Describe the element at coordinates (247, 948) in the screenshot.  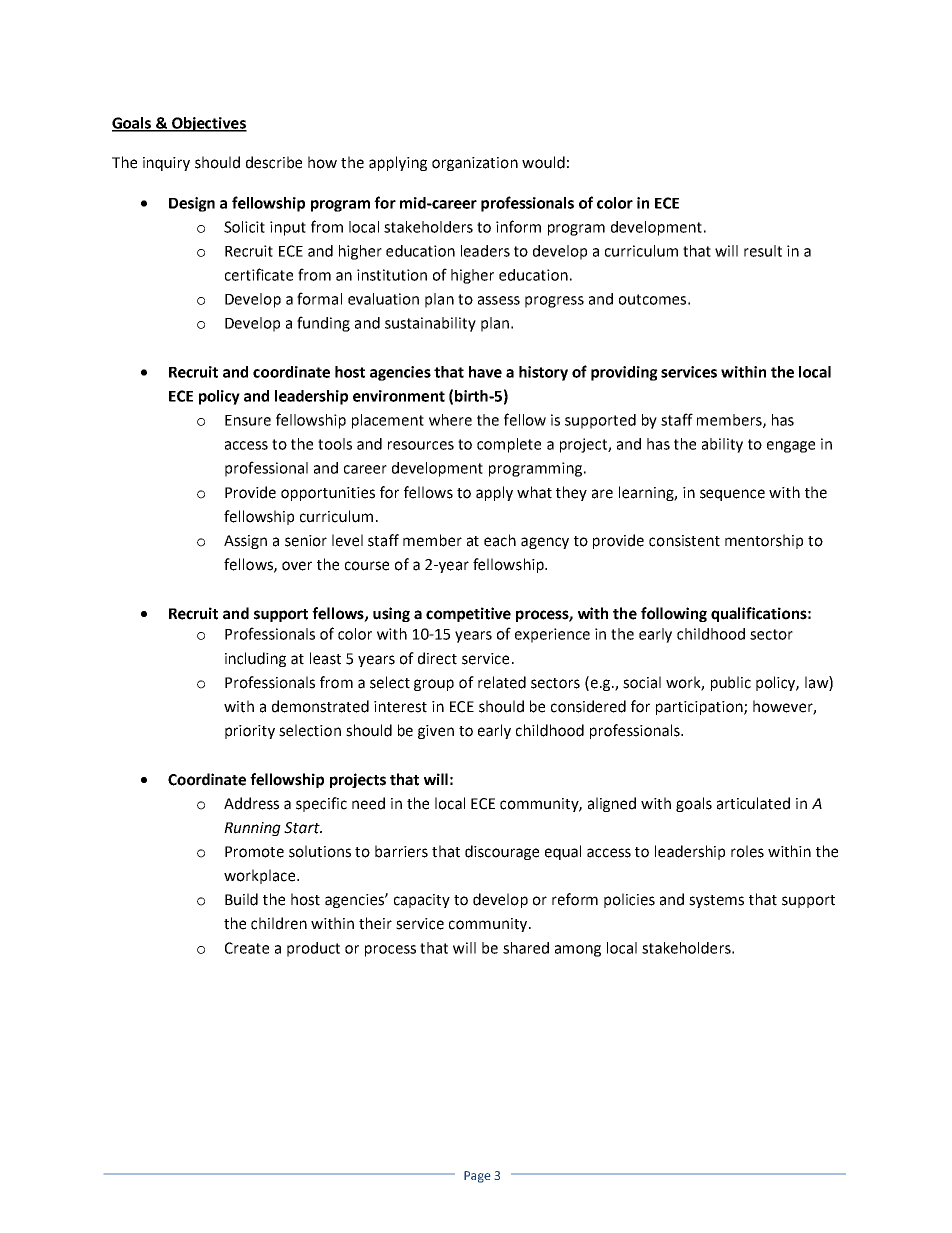
I see `Create` at that location.
